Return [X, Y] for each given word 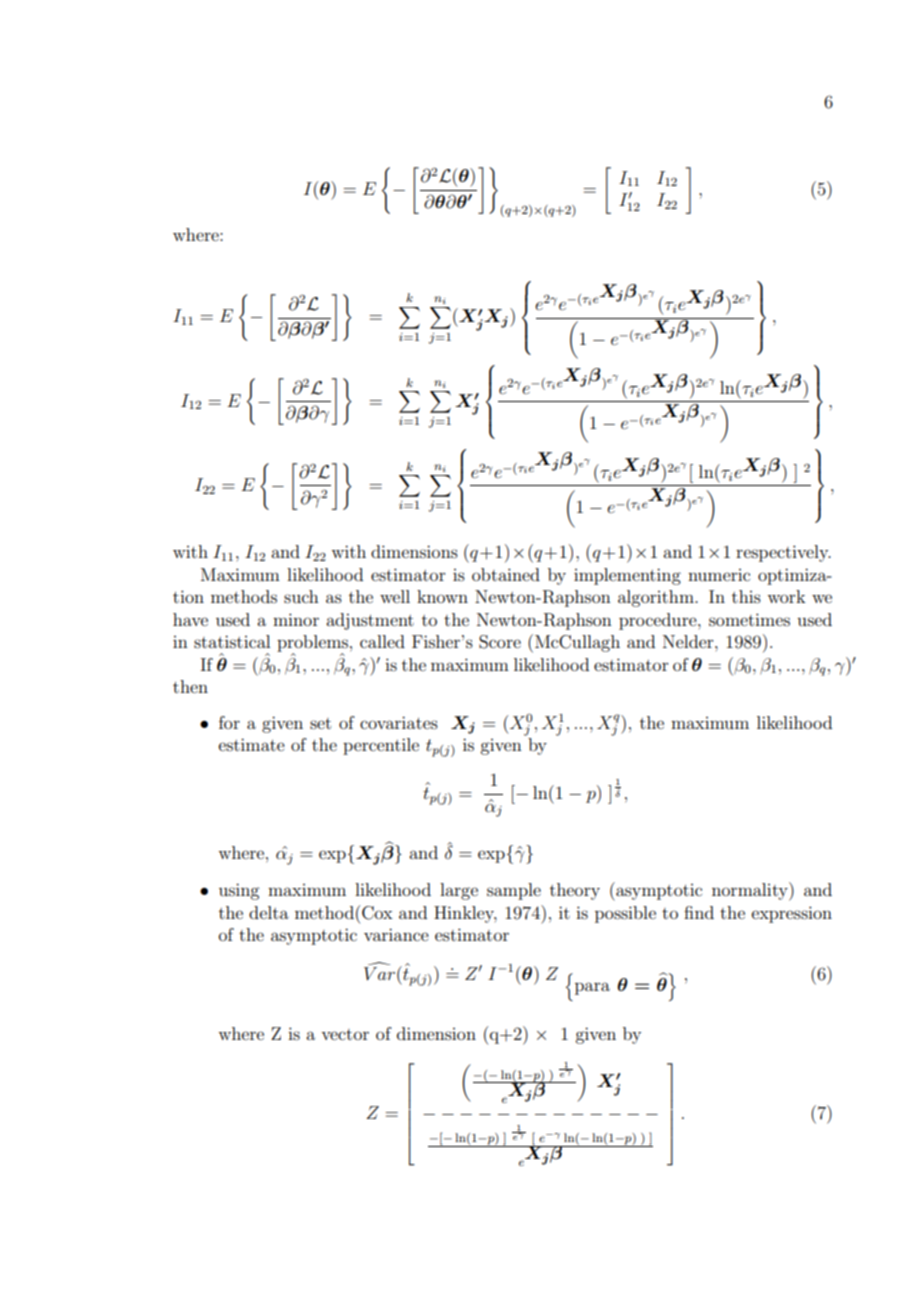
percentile [381, 746]
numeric [719, 575]
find [699, 912]
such [301, 596]
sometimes [749, 619]
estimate [252, 744]
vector [345, 1034]
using [239, 891]
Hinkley [465, 914]
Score [500, 642]
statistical [232, 641]
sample [514, 891]
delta [269, 912]
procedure [659, 621]
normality [751, 891]
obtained [506, 574]
